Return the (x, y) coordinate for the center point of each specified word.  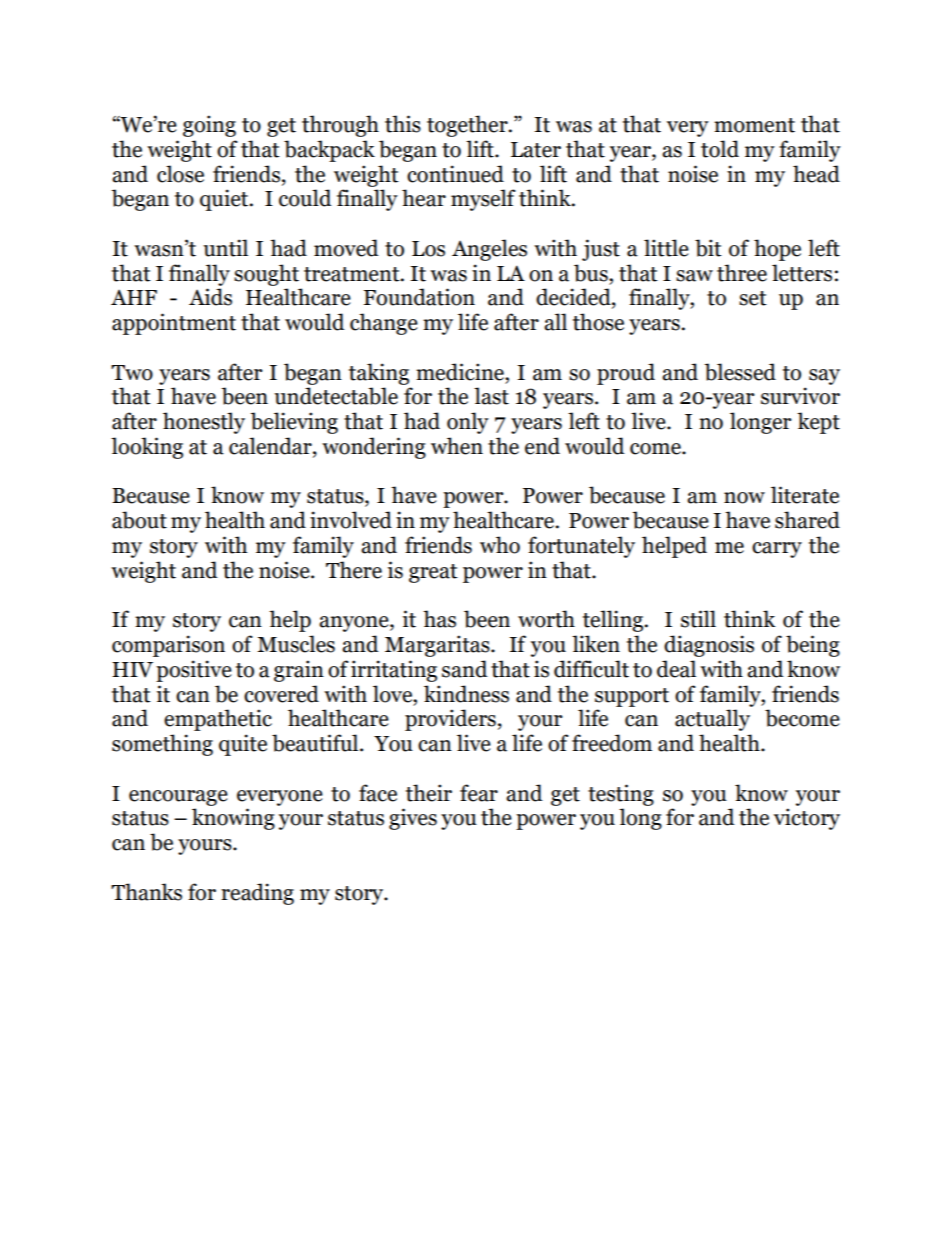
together (468, 126)
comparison (168, 646)
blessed (740, 372)
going (209, 126)
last (491, 396)
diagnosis (709, 646)
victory (807, 819)
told (720, 149)
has (439, 619)
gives (413, 819)
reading (257, 894)
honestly (204, 423)
